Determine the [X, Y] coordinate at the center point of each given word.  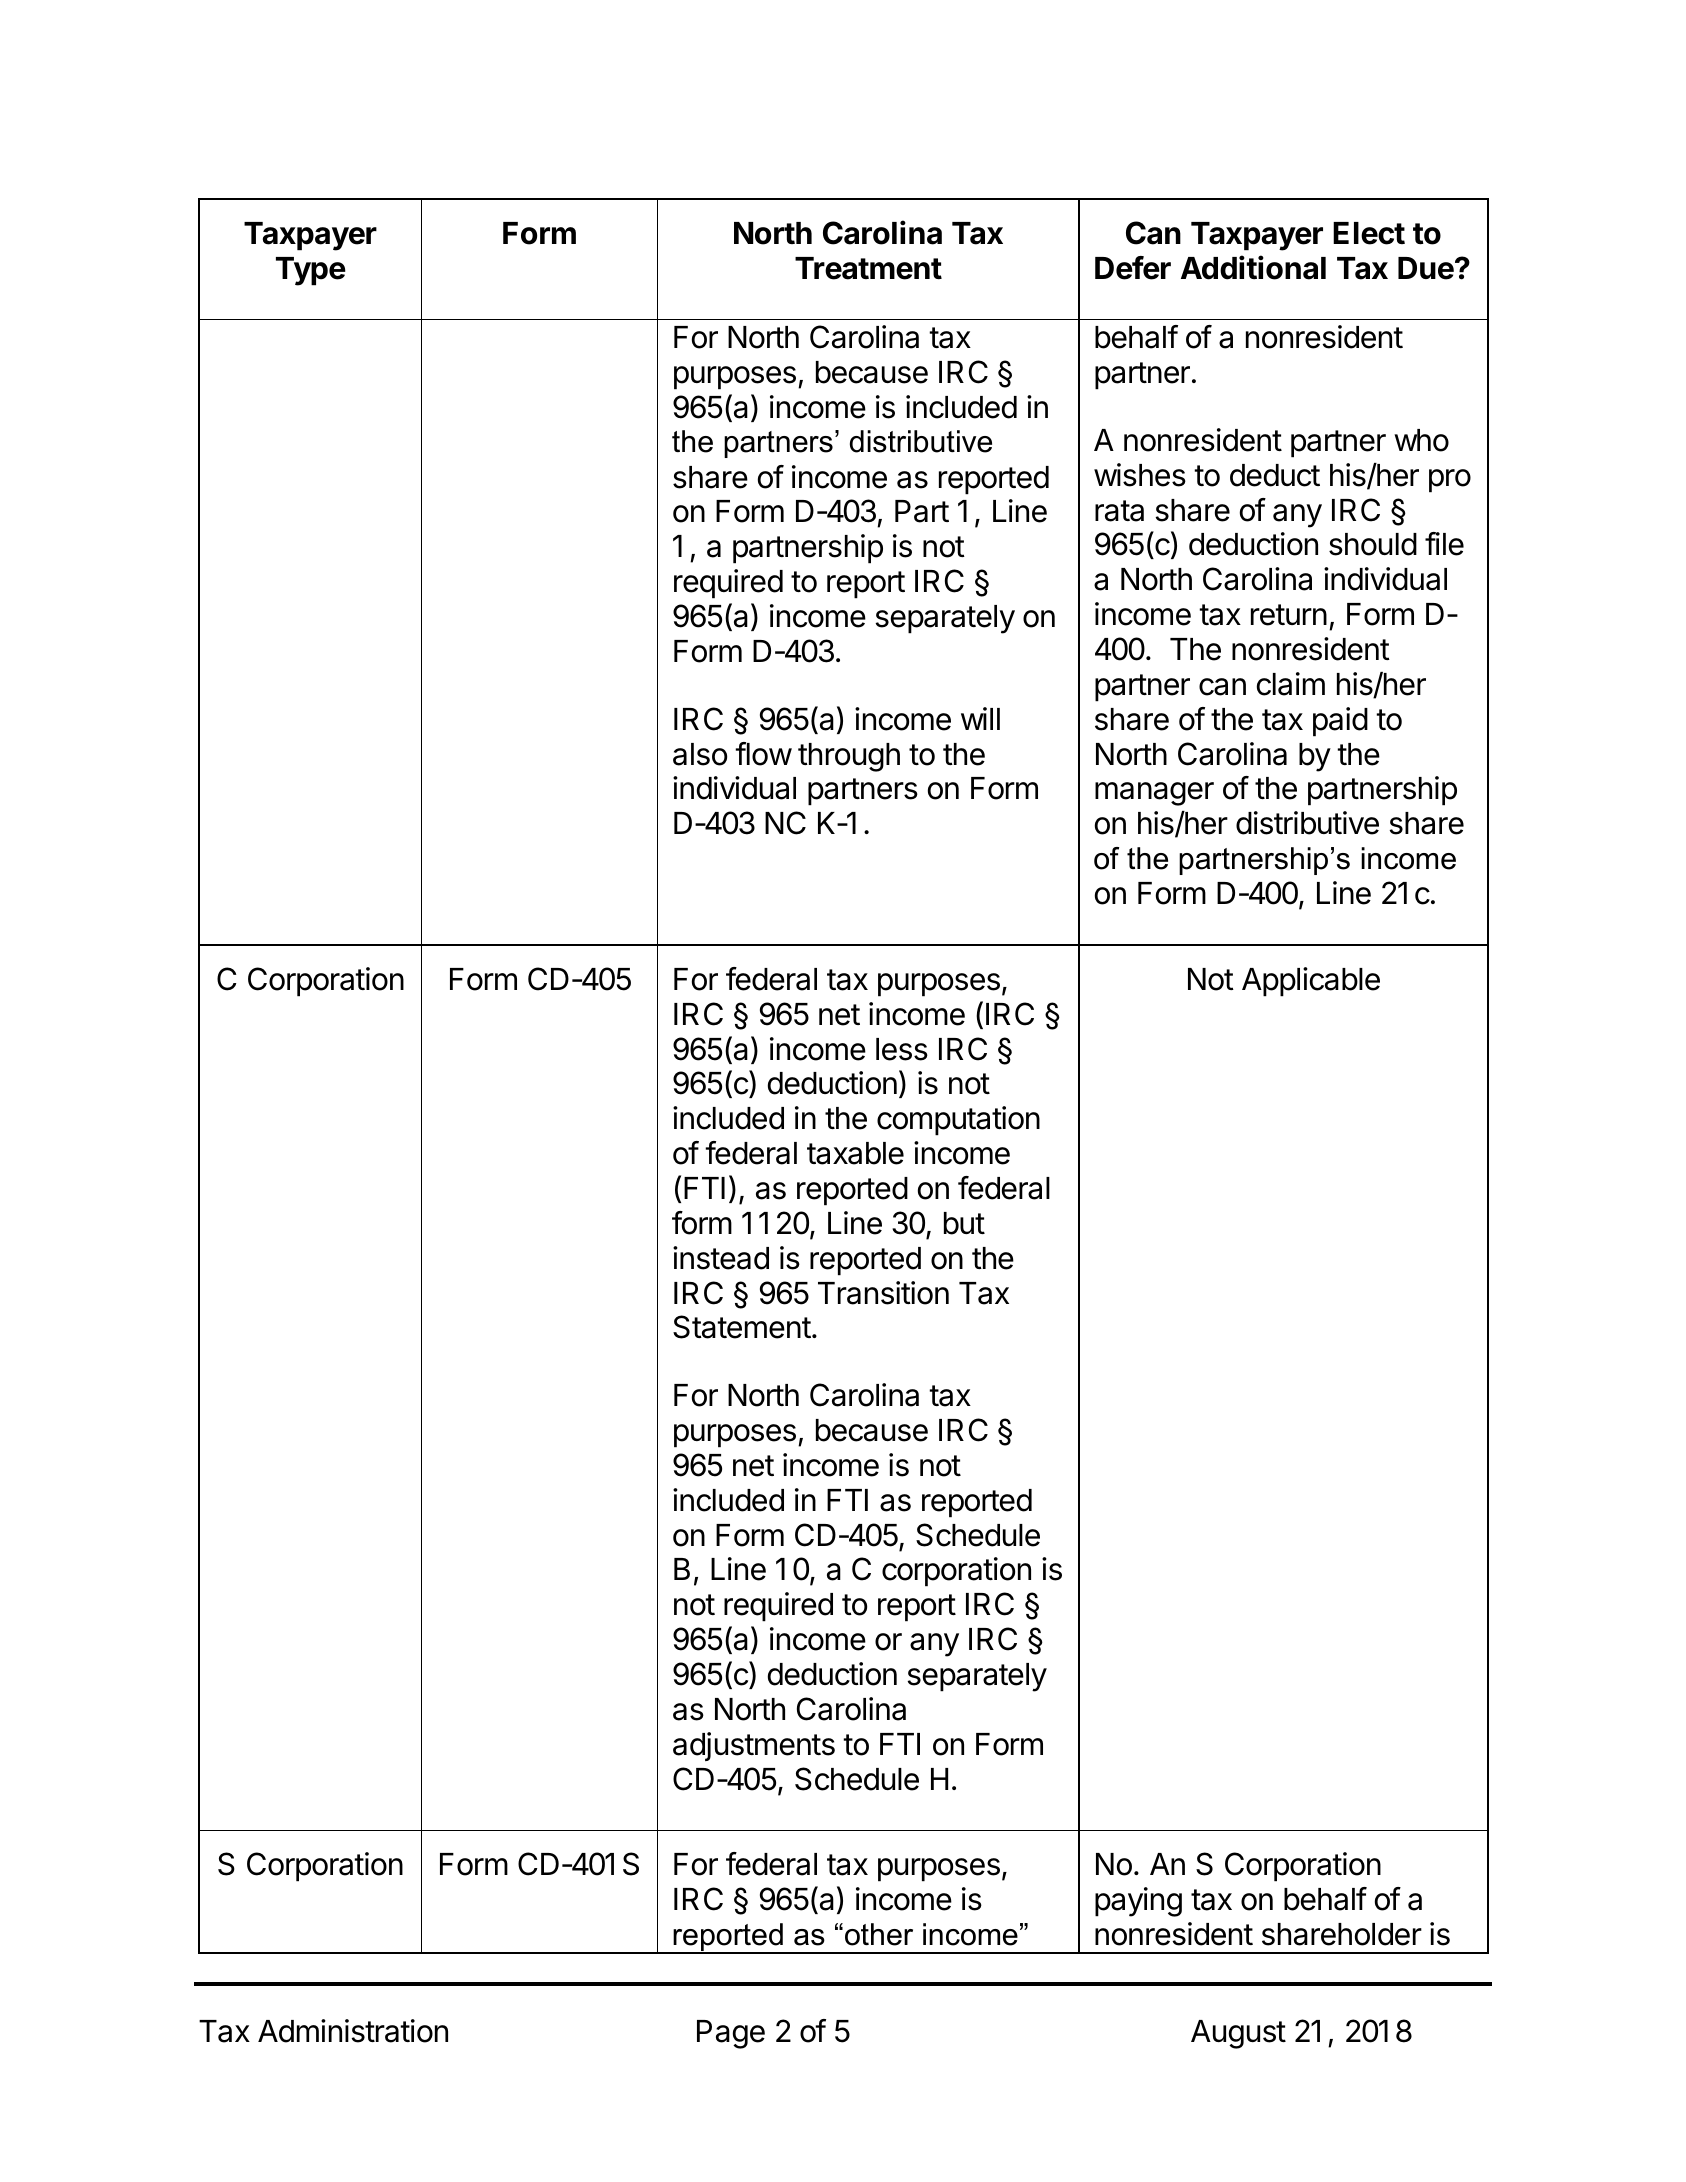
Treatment [868, 268]
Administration [353, 2031]
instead [721, 1258]
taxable [855, 1153]
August [1238, 2034]
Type [311, 271]
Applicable [1311, 982]
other [879, 1934]
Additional [1253, 267]
